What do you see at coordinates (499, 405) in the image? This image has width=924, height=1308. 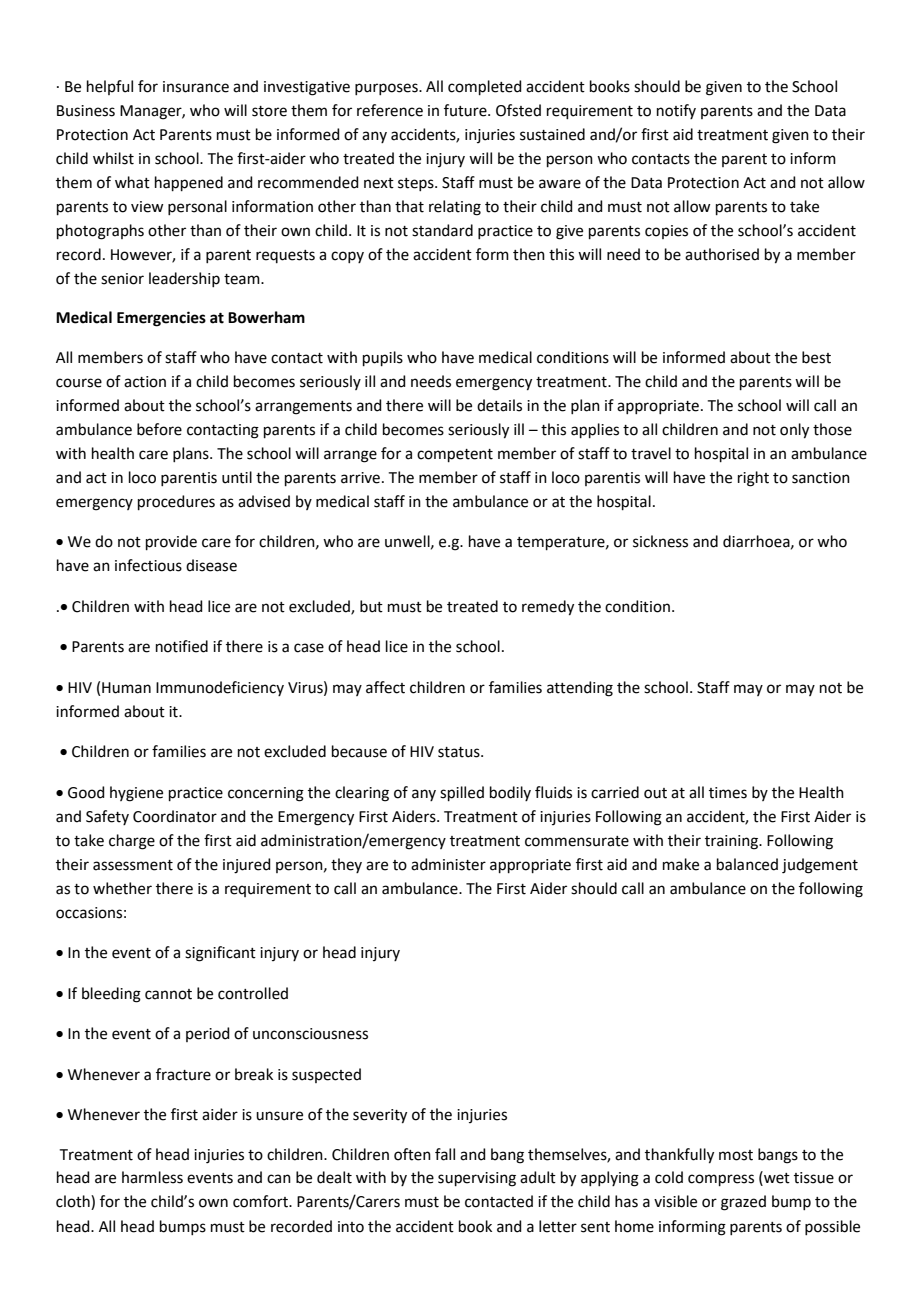 I see `details` at bounding box center [499, 405].
